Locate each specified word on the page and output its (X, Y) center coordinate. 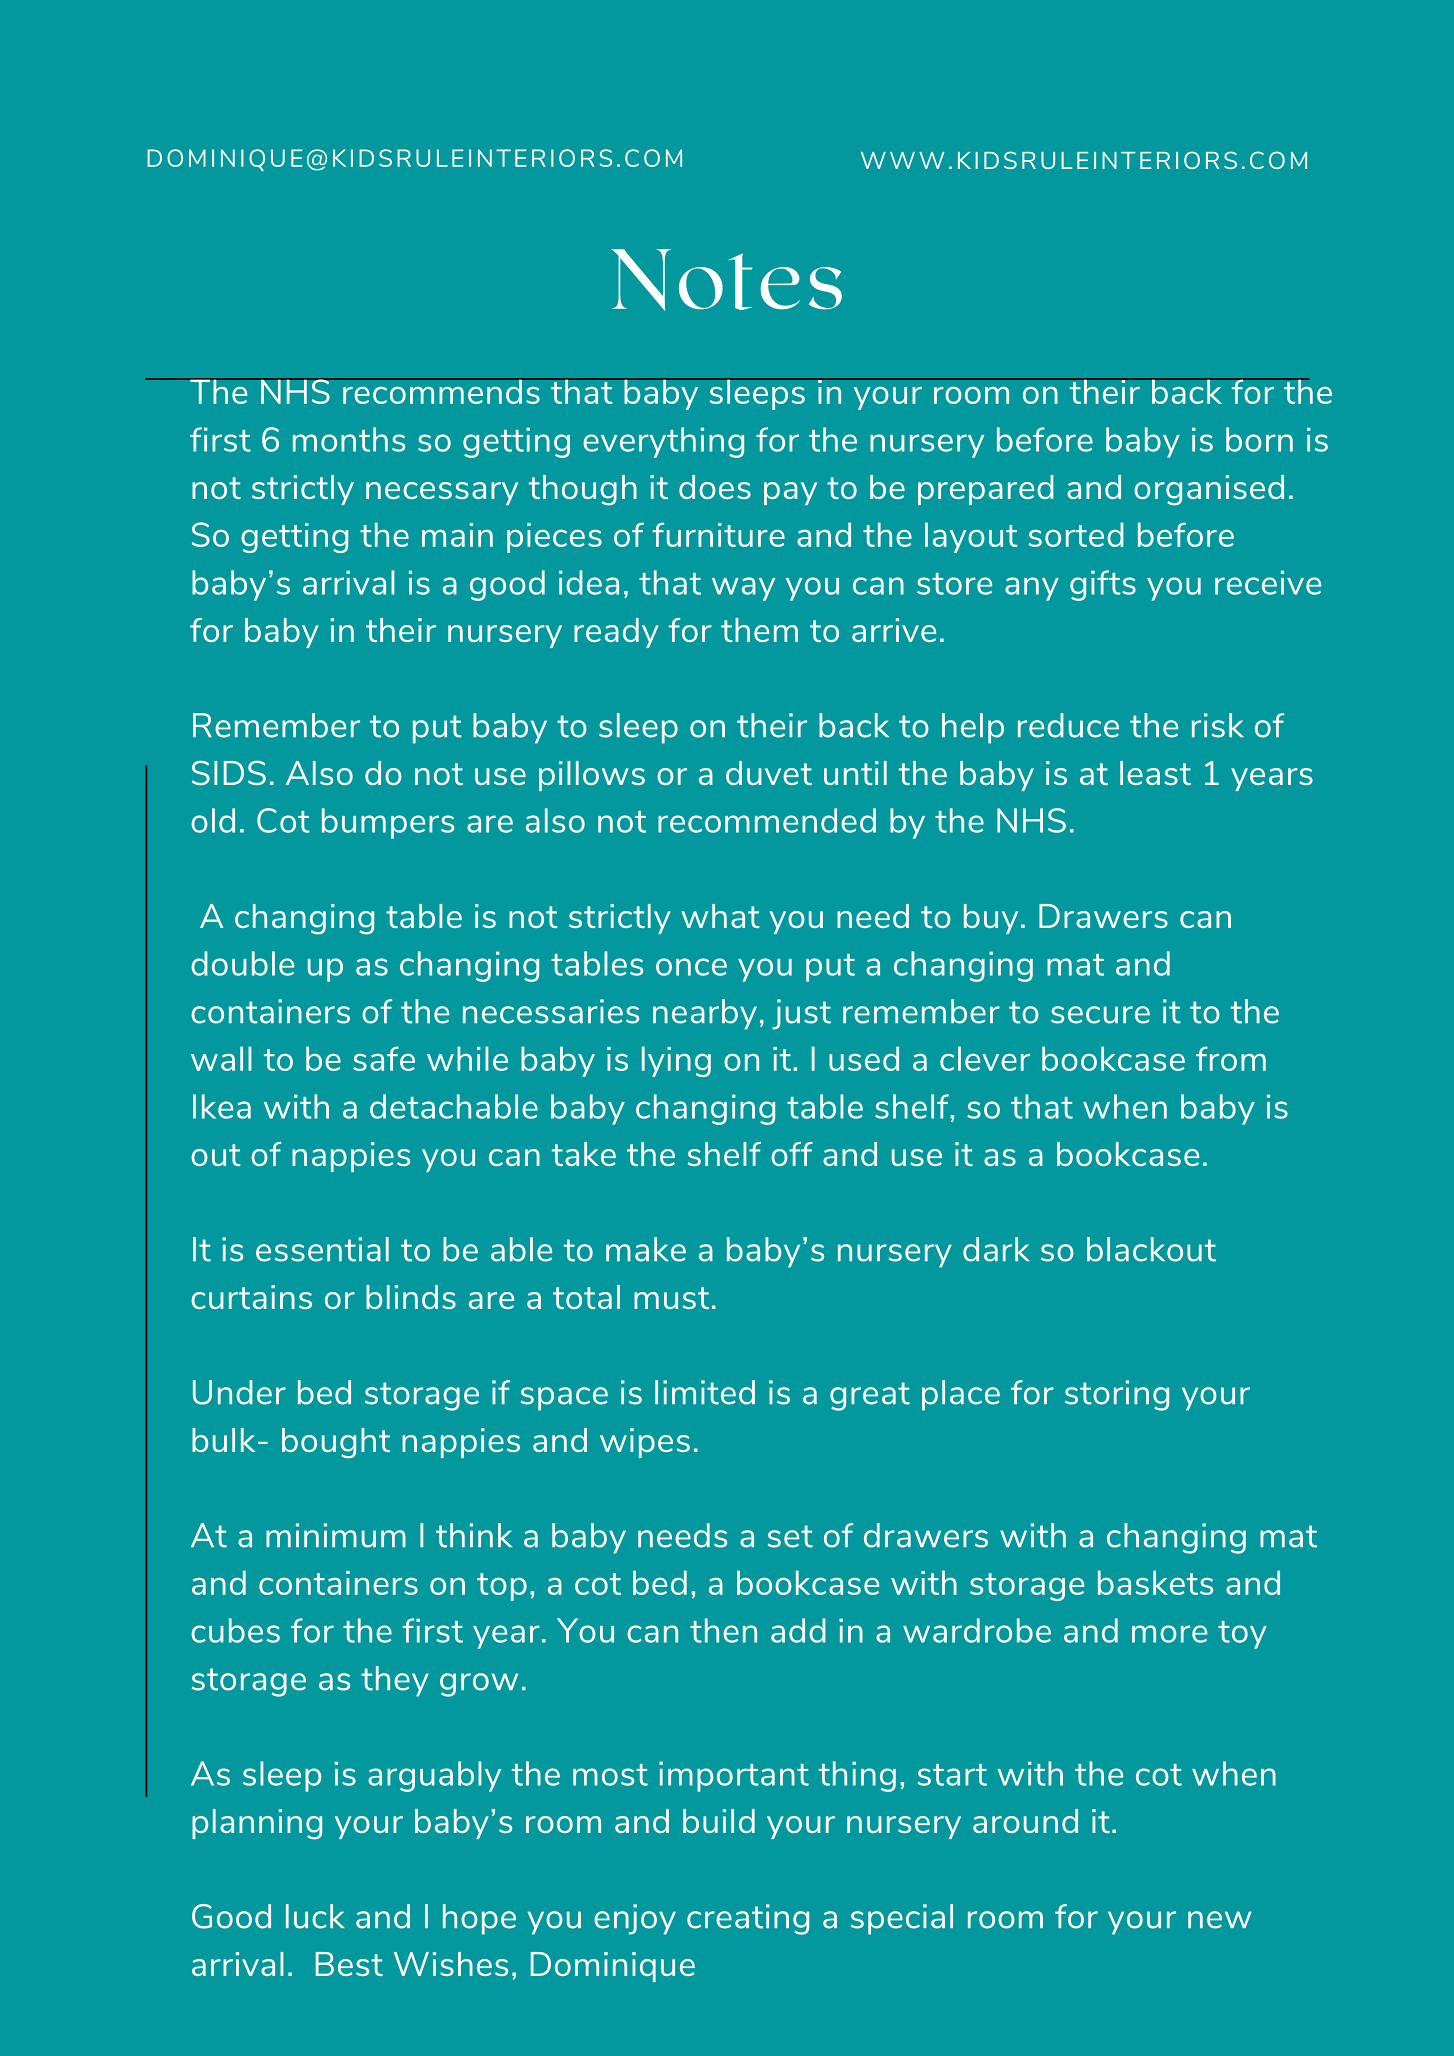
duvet (769, 773)
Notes (726, 280)
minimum (336, 1535)
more (1169, 1634)
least (1155, 773)
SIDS (229, 772)
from (1231, 1058)
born (1259, 439)
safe (384, 1058)
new (1220, 1920)
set (790, 1536)
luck (315, 1916)
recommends (441, 391)
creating (748, 1919)
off (792, 1154)
